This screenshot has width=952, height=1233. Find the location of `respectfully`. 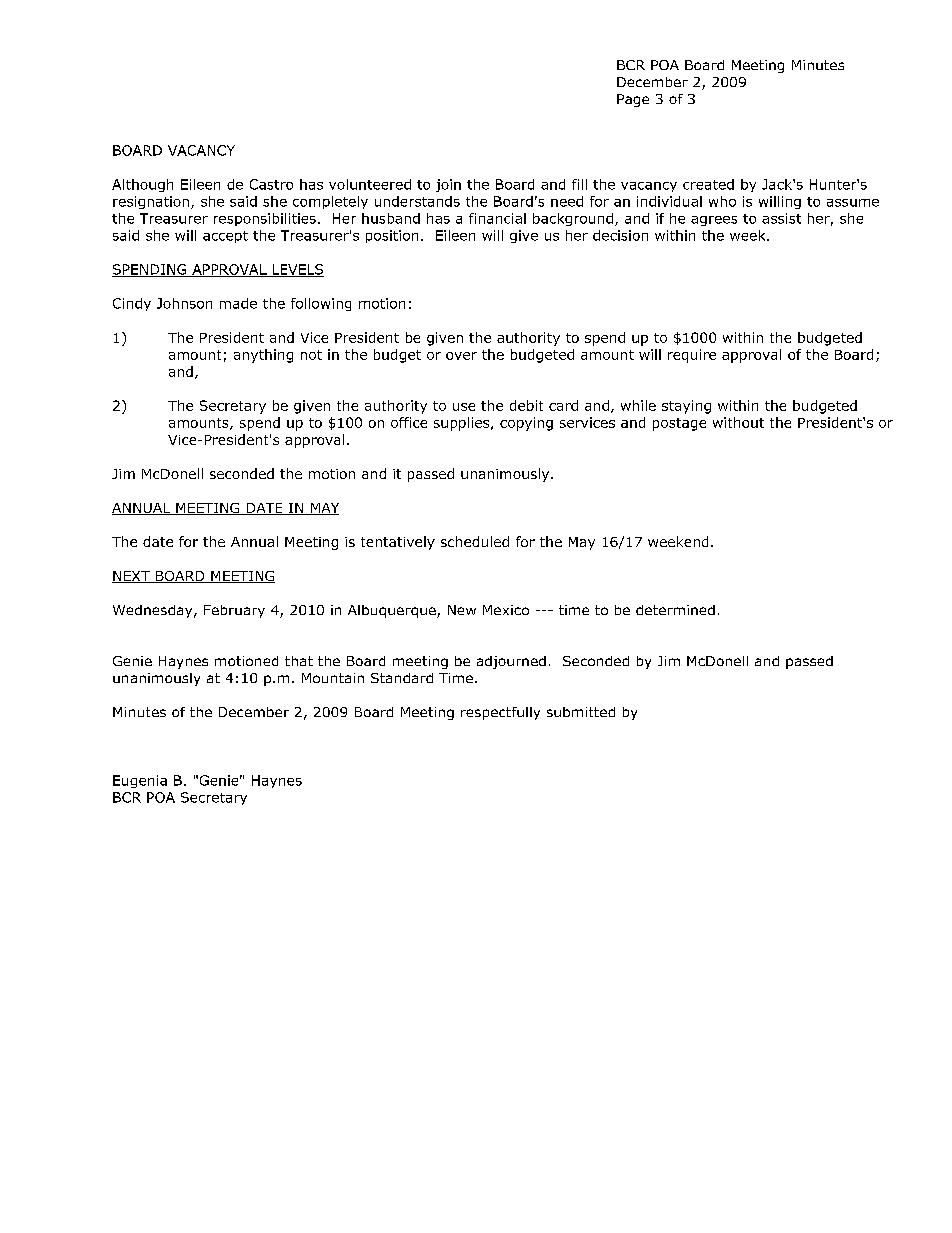

respectfully is located at coordinates (500, 713).
